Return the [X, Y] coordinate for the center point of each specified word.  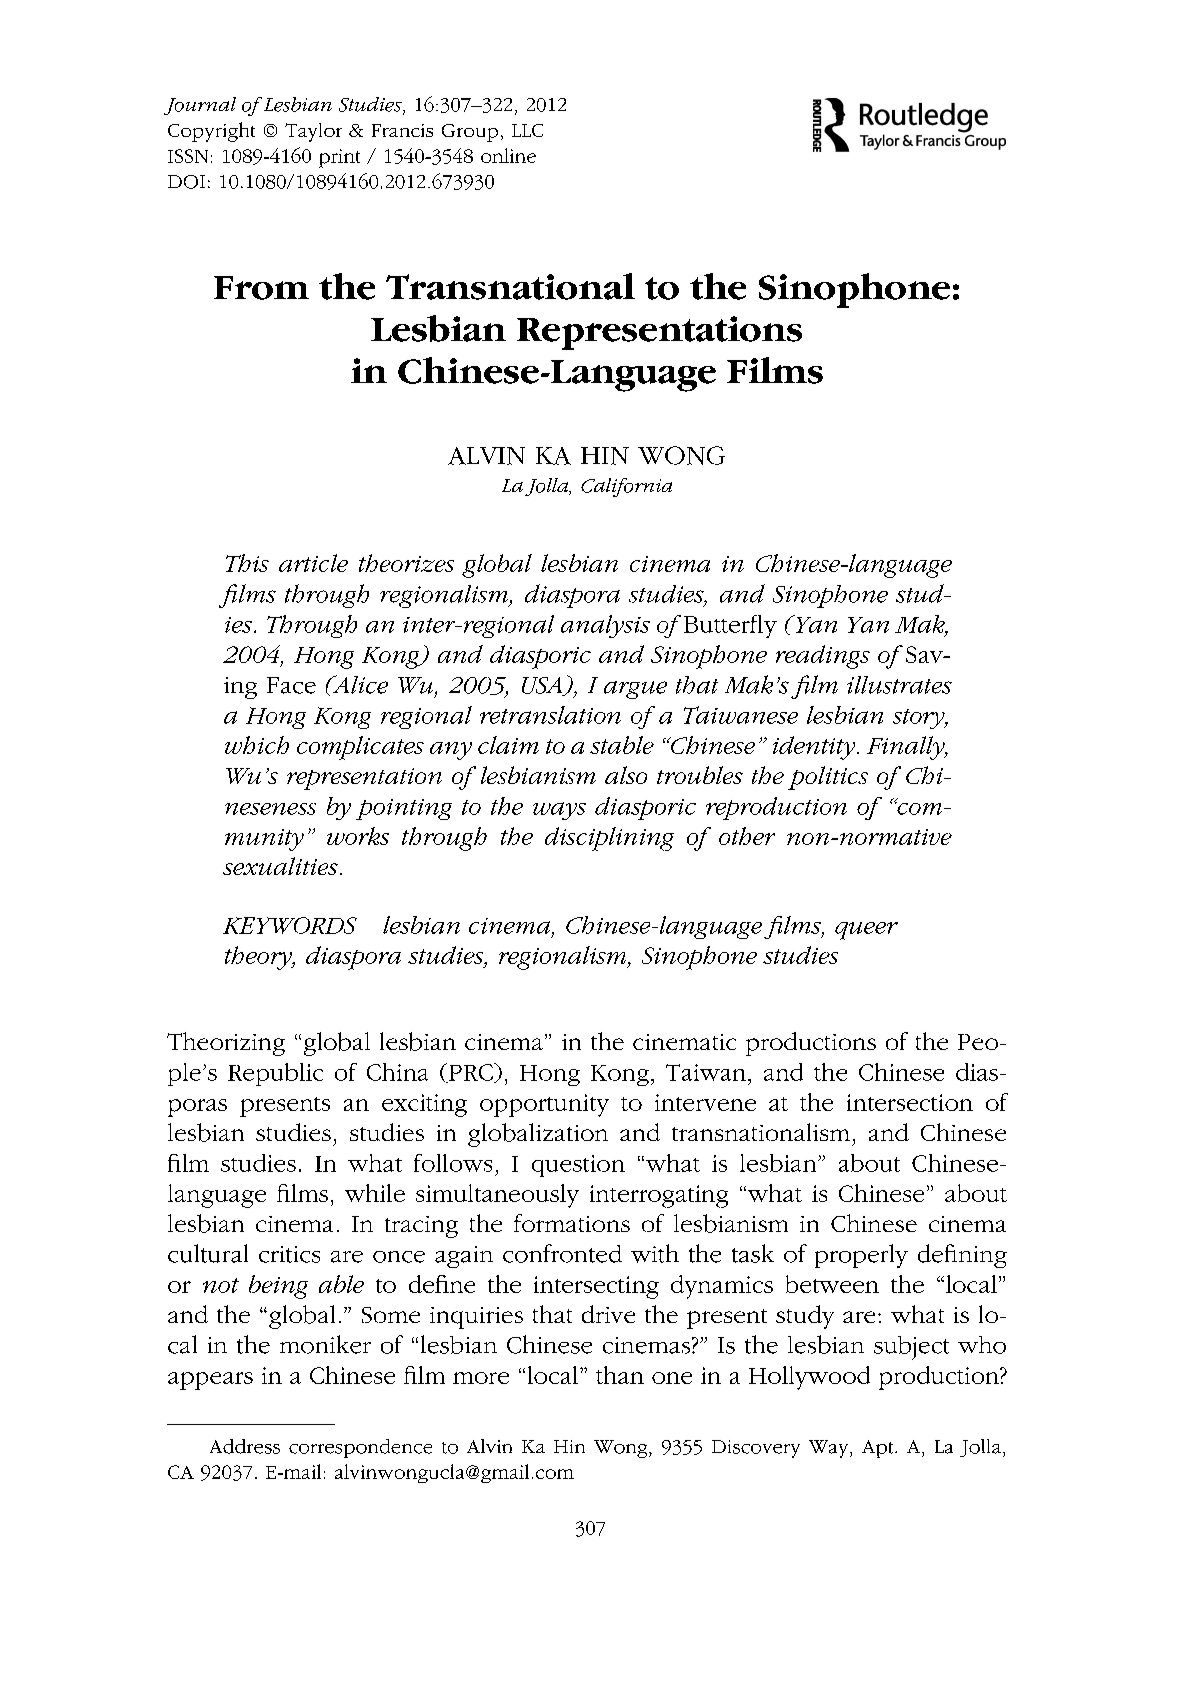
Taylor [313, 132]
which [257, 745]
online [508, 155]
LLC [527, 130]
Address [245, 1446]
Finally [907, 748]
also [626, 775]
